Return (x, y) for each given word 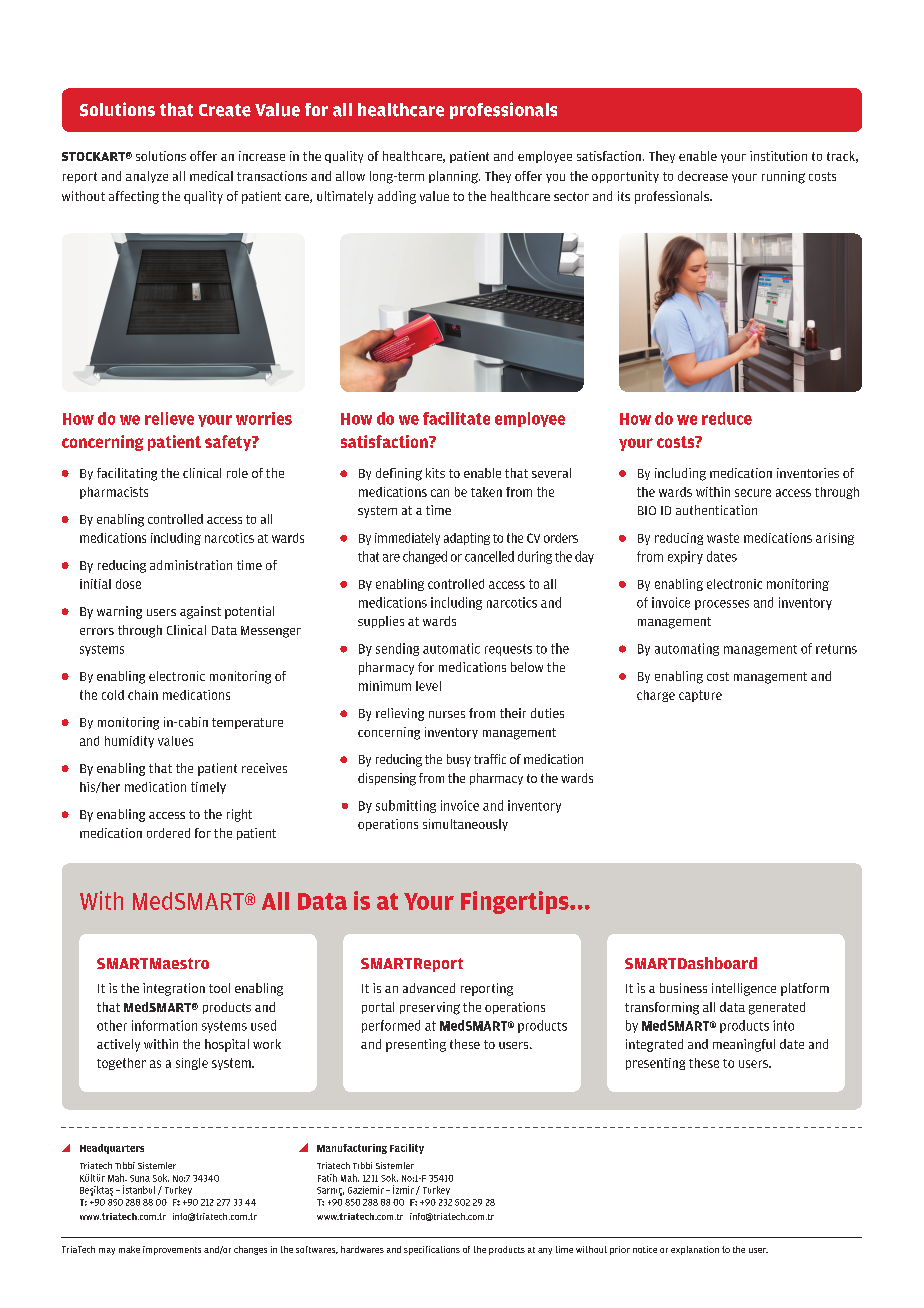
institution (778, 156)
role (237, 473)
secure (753, 493)
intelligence (744, 989)
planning (454, 177)
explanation (695, 1250)
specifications (432, 1250)
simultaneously (465, 825)
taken (486, 492)
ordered (168, 833)
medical (211, 176)
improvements (172, 1250)
